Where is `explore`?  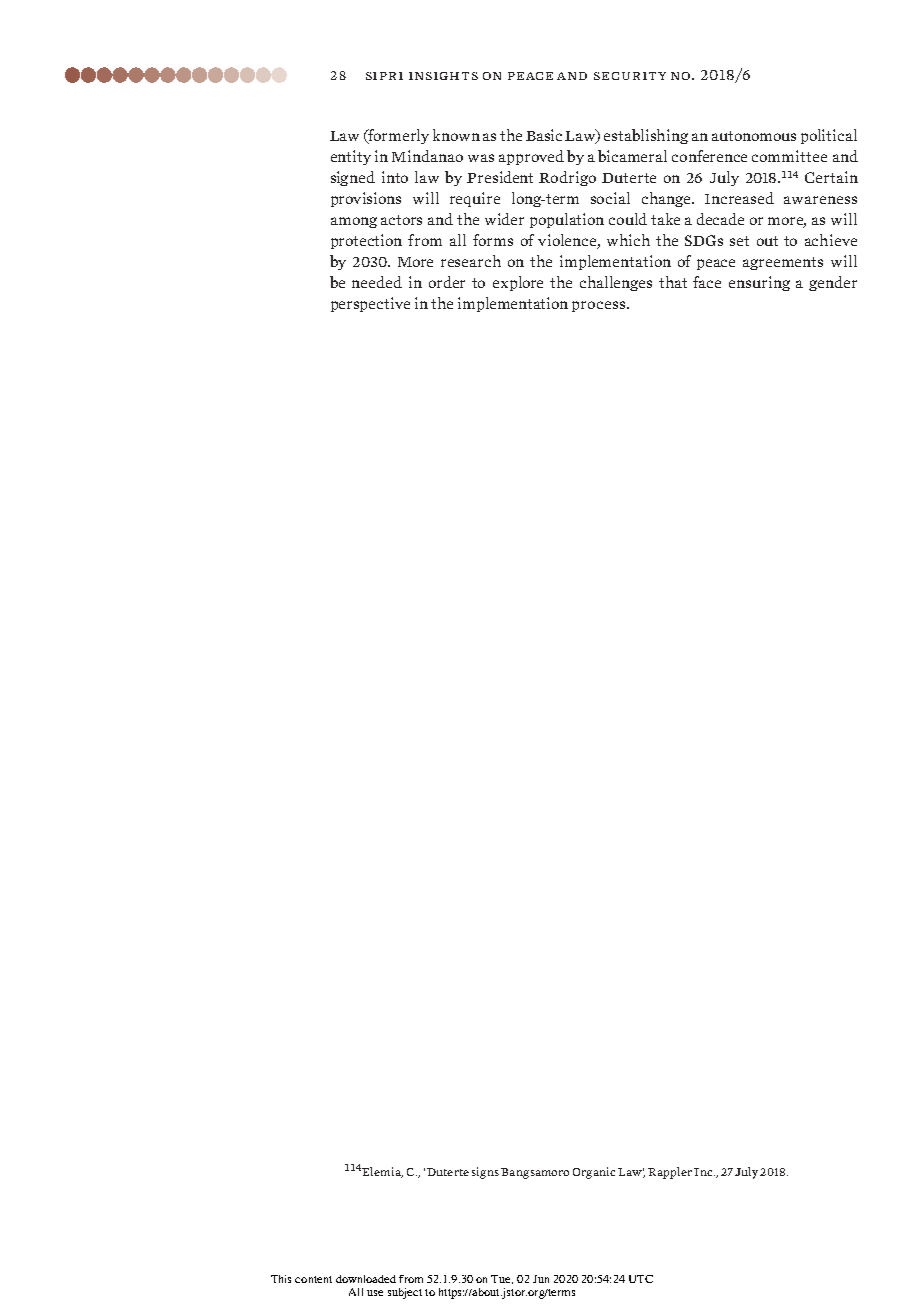 explore is located at coordinates (518, 283).
